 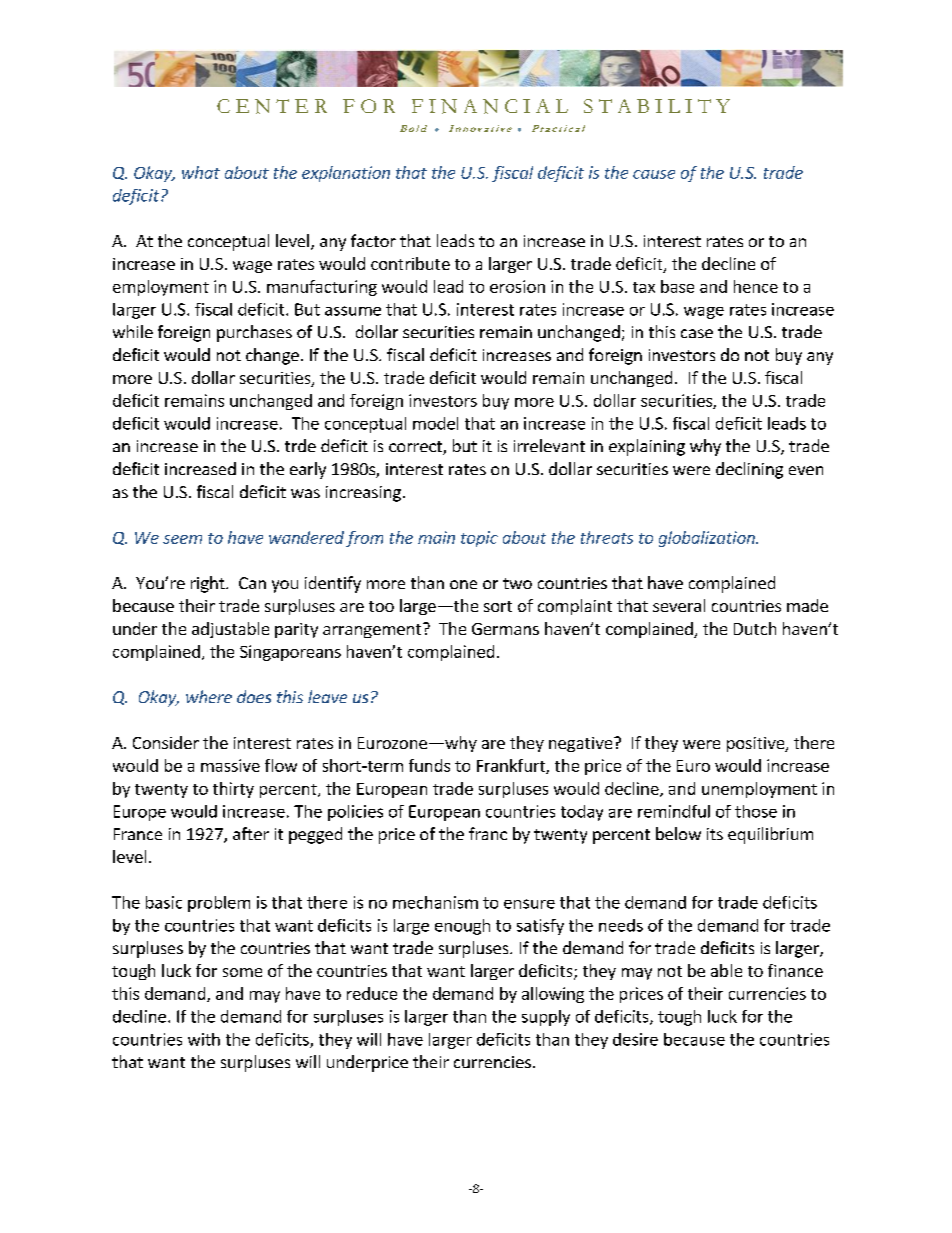 What do you see at coordinates (498, 606) in the document?
I see `sort` at bounding box center [498, 606].
